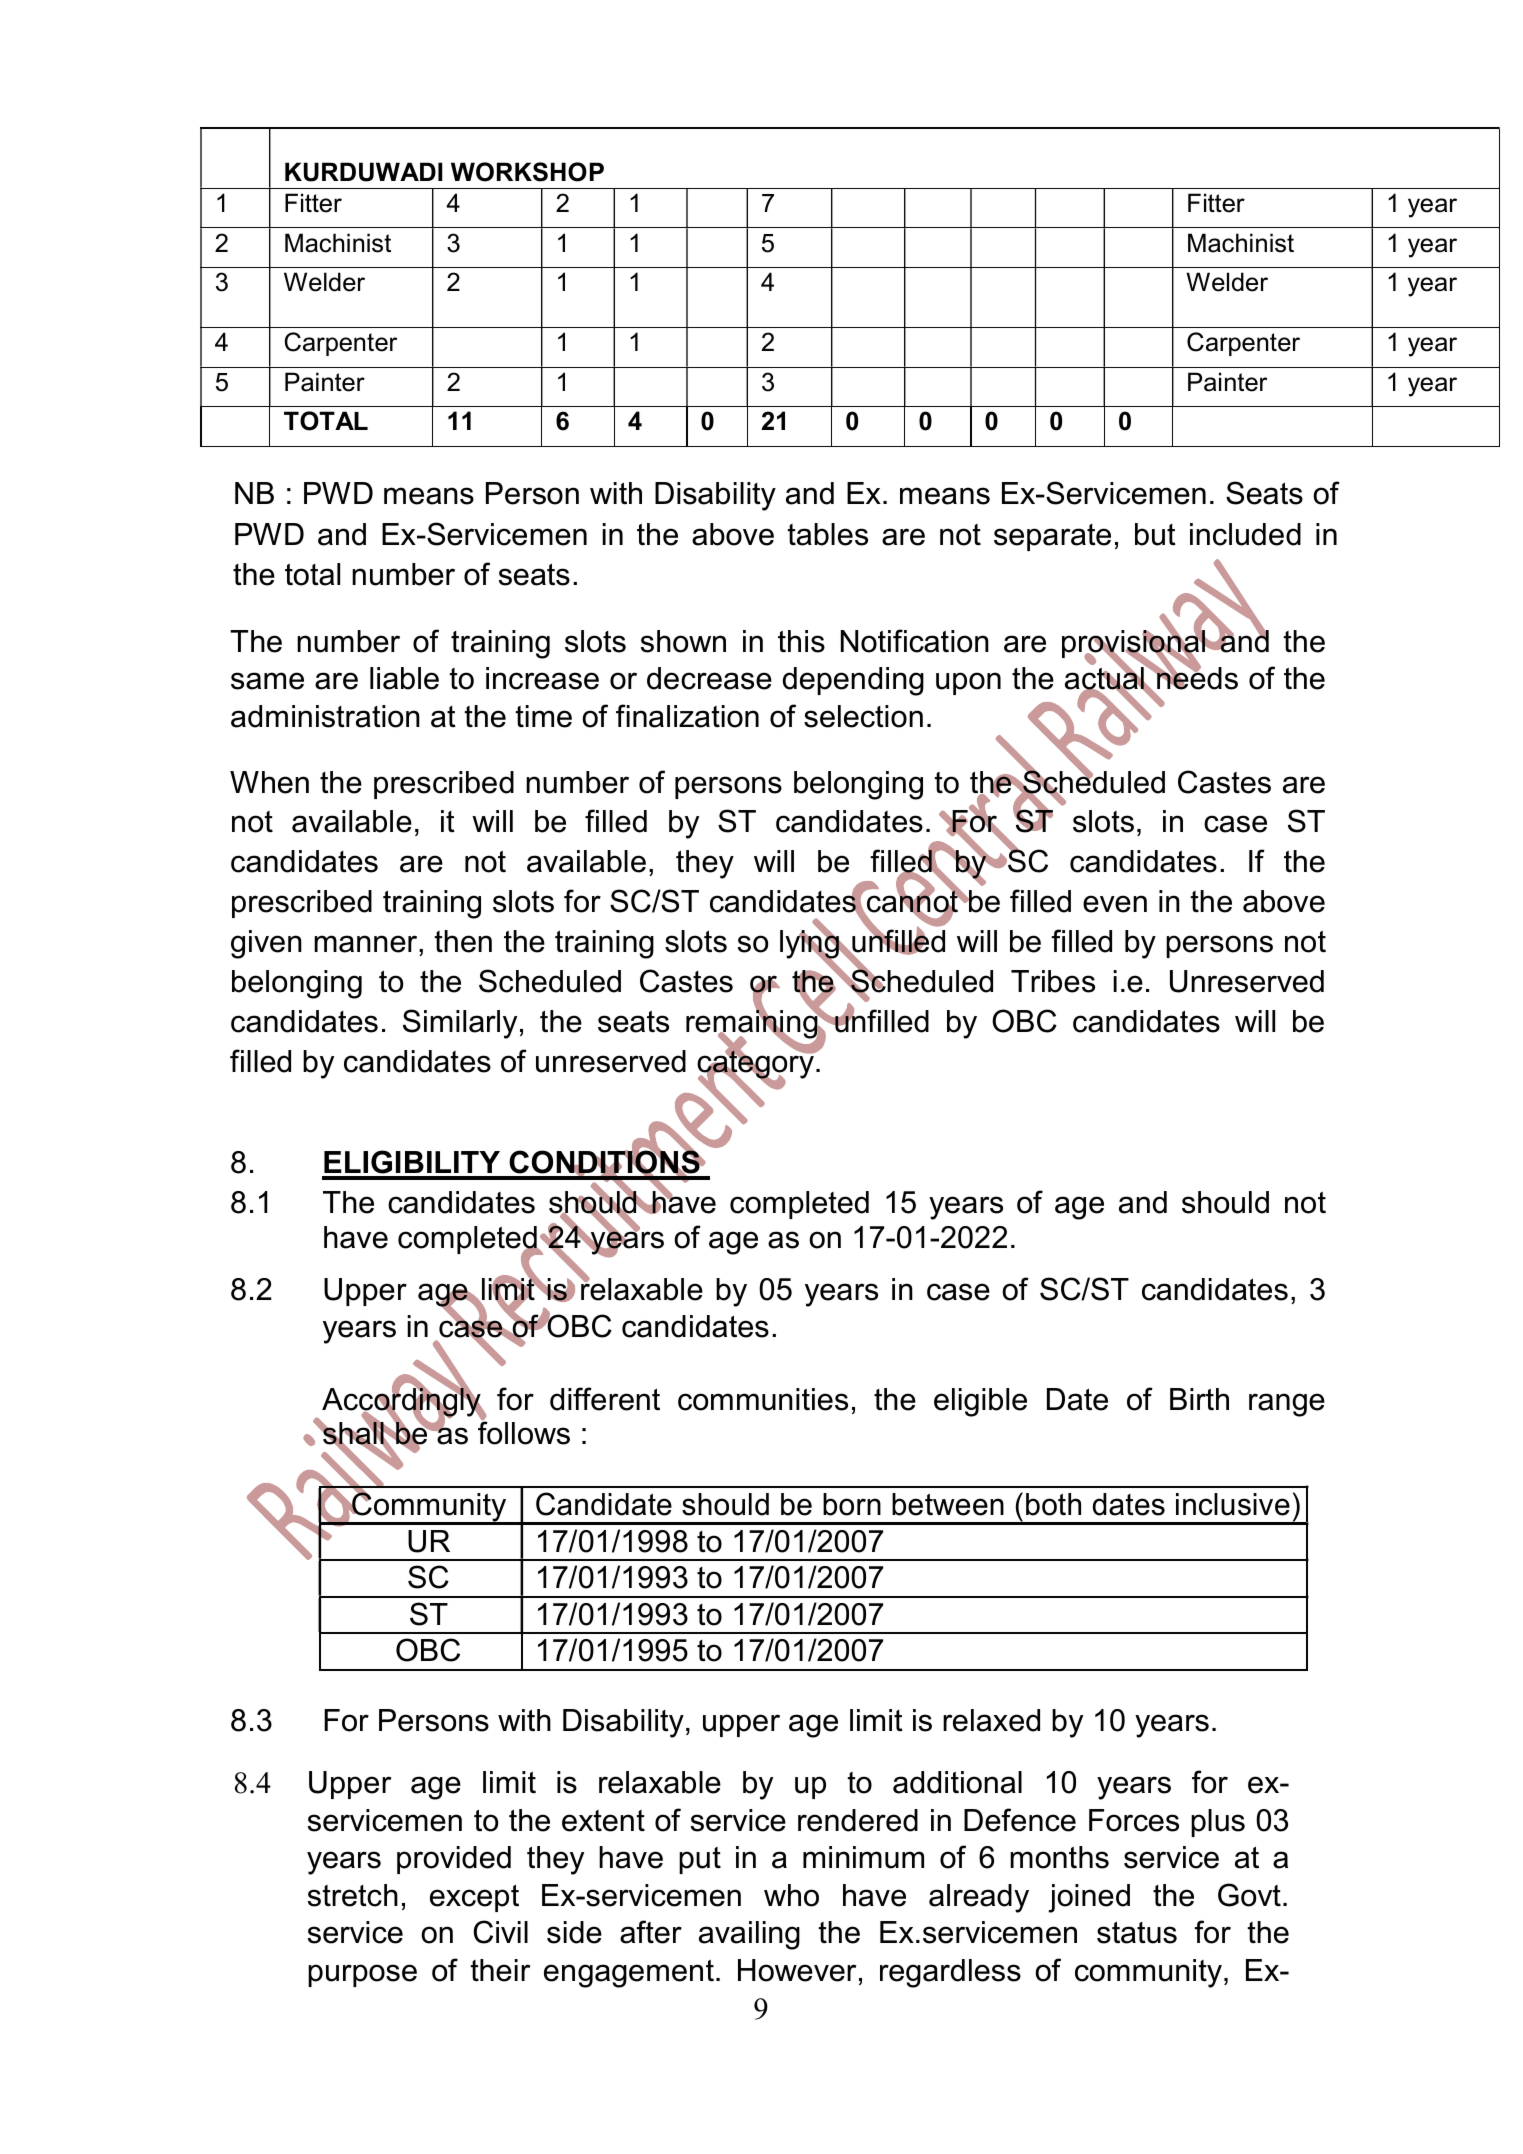 This page has height=2154, width=1523. I want to click on follows, so click(524, 1432).
